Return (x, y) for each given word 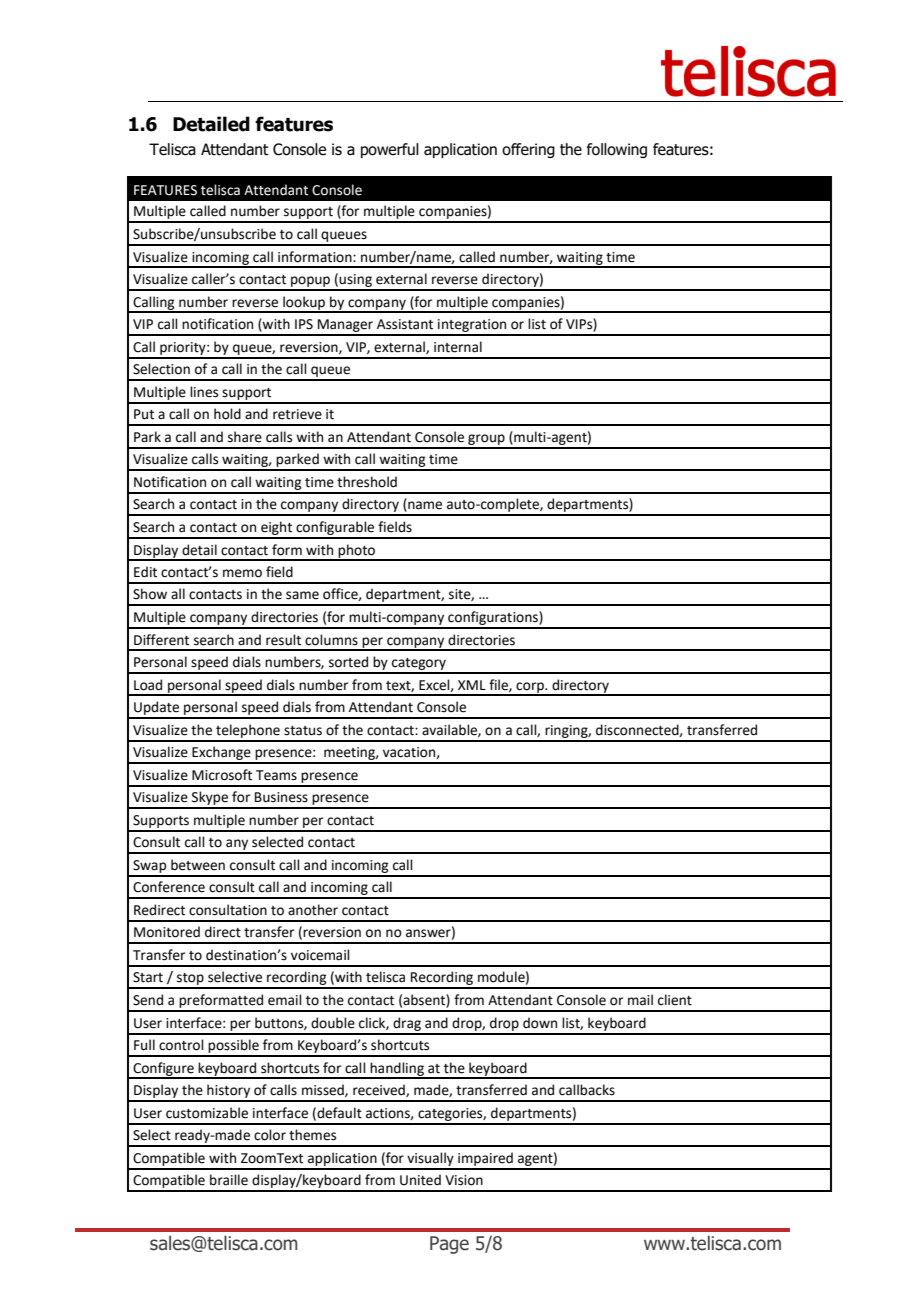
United (420, 1180)
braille (229, 1180)
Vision (464, 1180)
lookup (304, 304)
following (617, 150)
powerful (390, 150)
